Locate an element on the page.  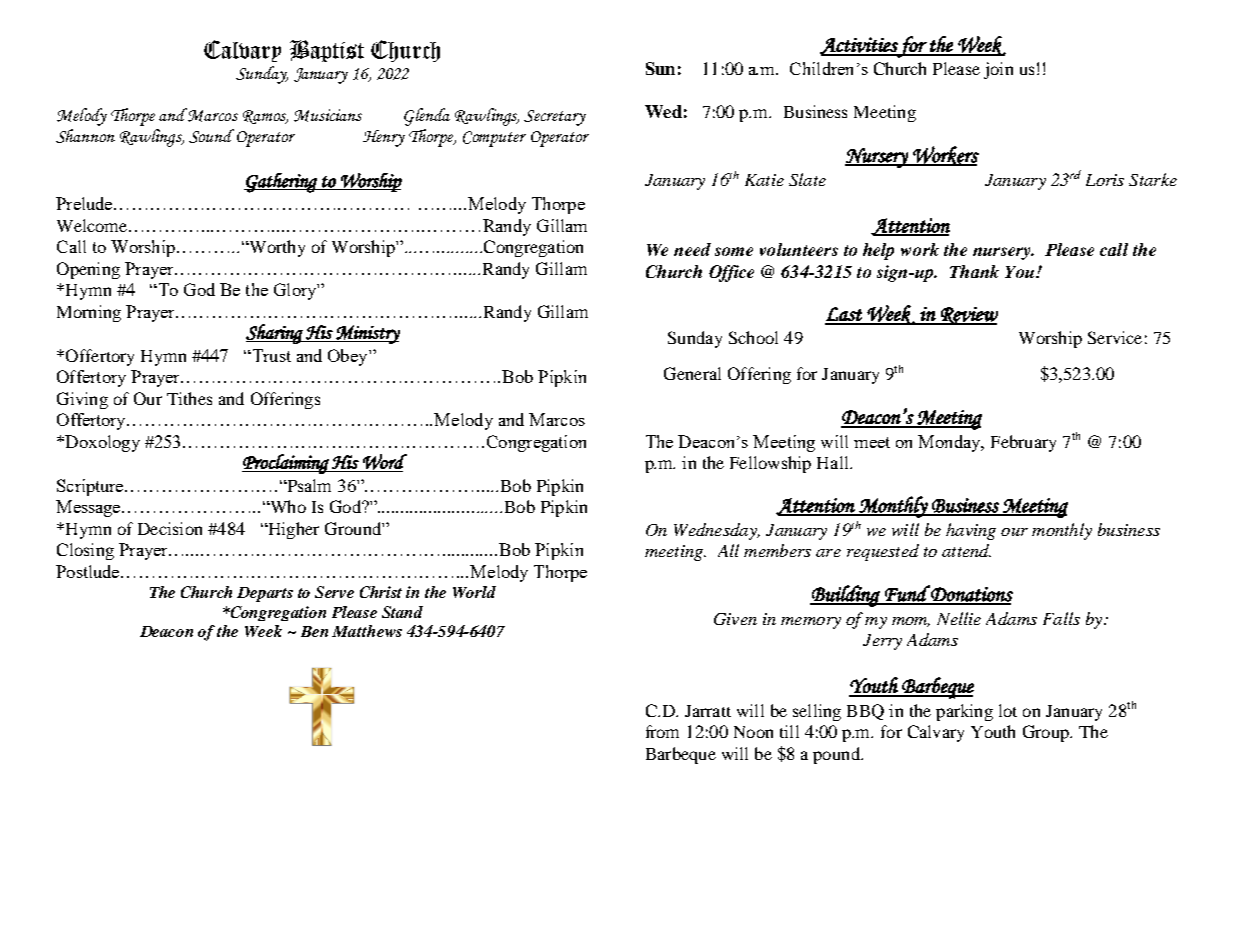
Secretary is located at coordinates (555, 118).
